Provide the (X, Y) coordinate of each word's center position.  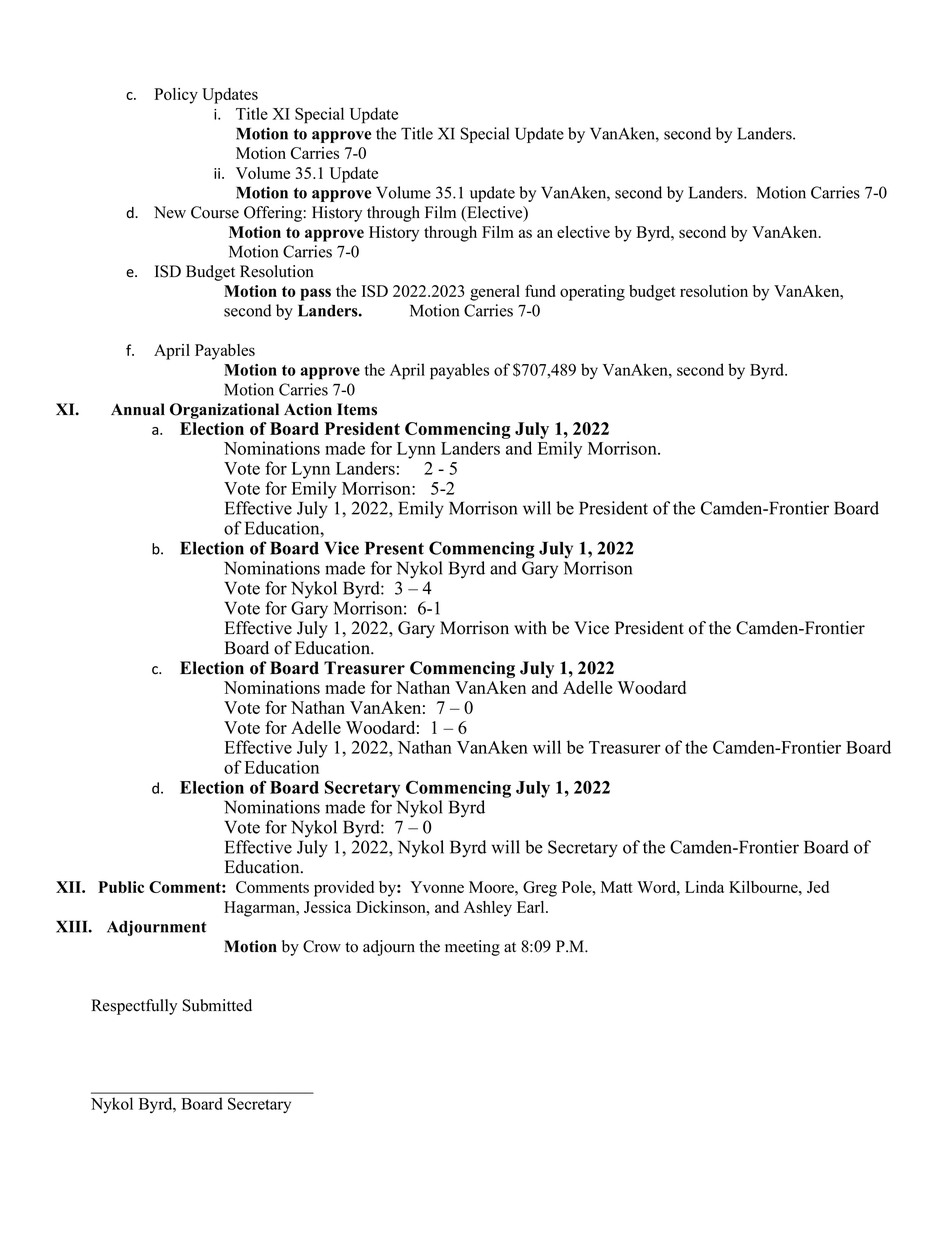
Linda (704, 887)
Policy (176, 96)
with (530, 627)
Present (394, 548)
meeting (472, 948)
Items (357, 409)
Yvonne (437, 887)
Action (308, 409)
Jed (818, 887)
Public (121, 887)
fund (540, 290)
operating (592, 293)
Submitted (217, 1005)
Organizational (224, 411)
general (495, 293)
